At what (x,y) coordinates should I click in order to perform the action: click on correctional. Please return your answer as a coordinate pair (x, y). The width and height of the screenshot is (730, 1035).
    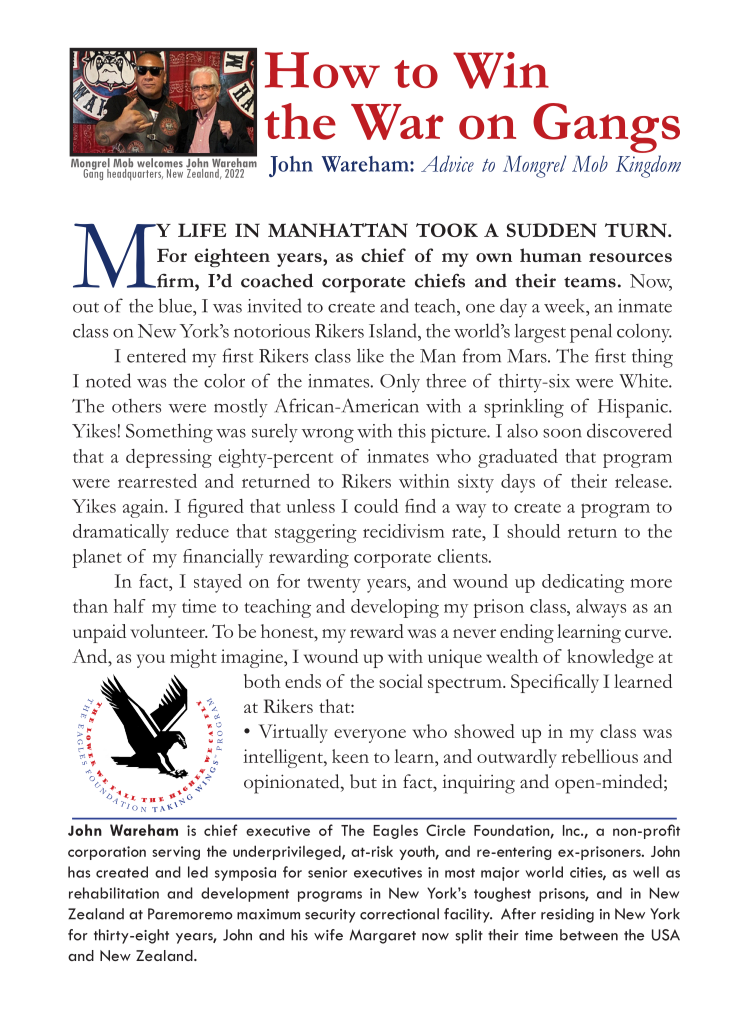
    Looking at the image, I should click on (399, 914).
